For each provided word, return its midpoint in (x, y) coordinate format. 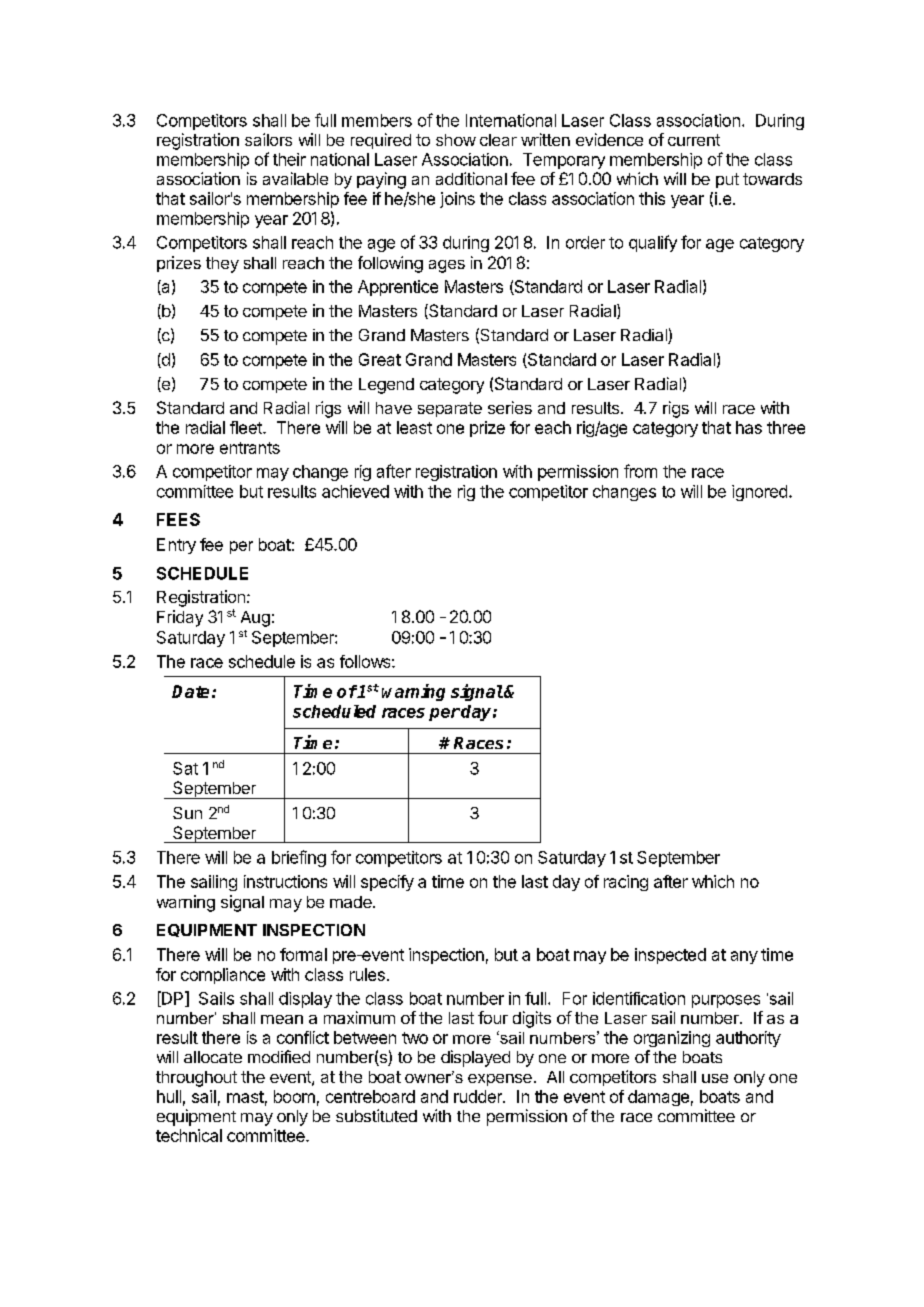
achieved (355, 491)
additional (471, 178)
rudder (479, 1096)
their (289, 159)
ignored (759, 493)
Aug (255, 619)
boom (294, 1096)
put (727, 180)
